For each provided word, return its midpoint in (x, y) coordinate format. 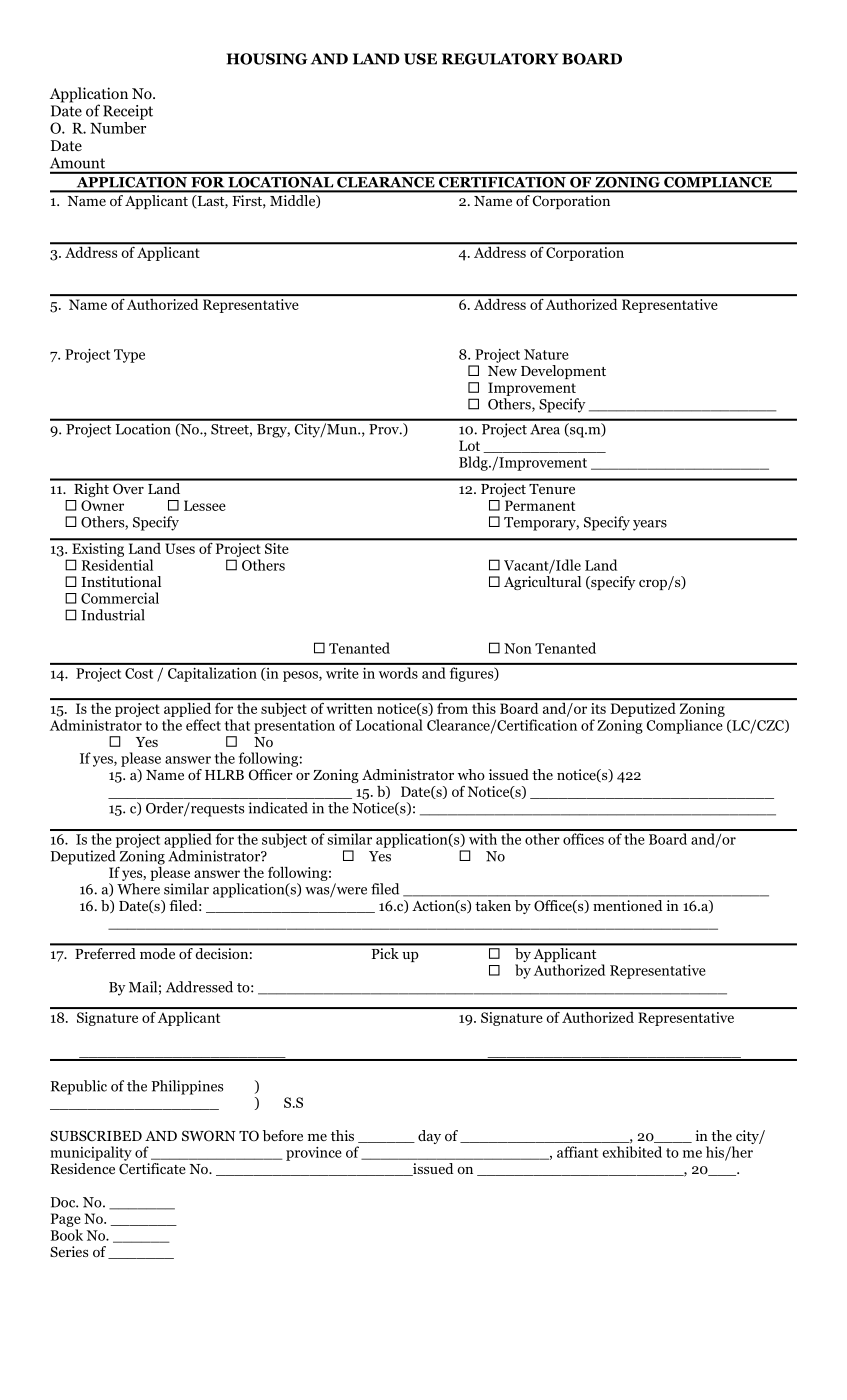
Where (138, 889)
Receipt (128, 112)
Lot (469, 445)
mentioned (627, 905)
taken (493, 905)
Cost (139, 673)
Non (518, 648)
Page (66, 1220)
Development (563, 372)
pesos (301, 676)
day (429, 1137)
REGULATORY (500, 59)
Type (129, 356)
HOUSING (267, 59)
